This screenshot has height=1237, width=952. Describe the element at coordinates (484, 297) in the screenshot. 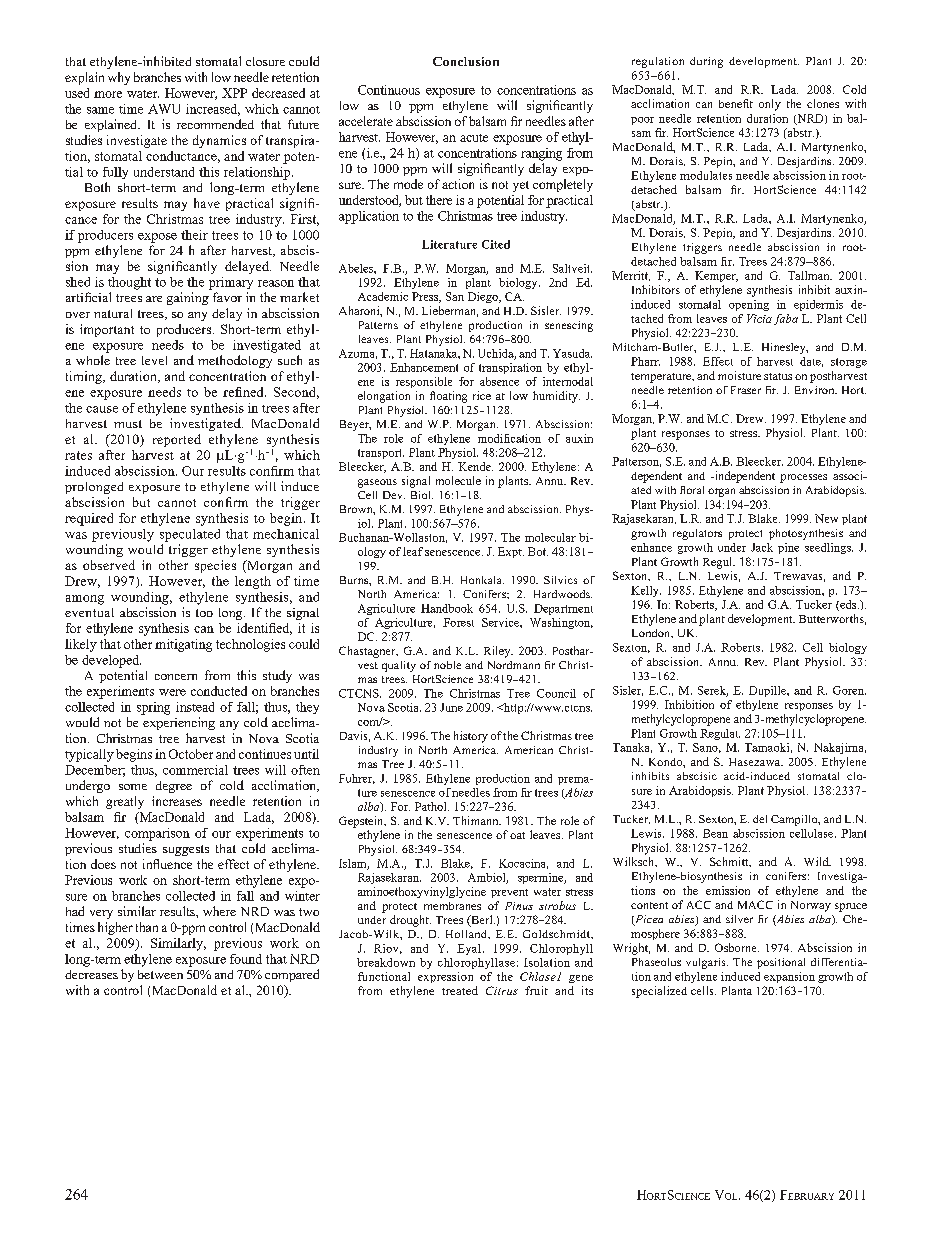

I see `Diego` at that location.
